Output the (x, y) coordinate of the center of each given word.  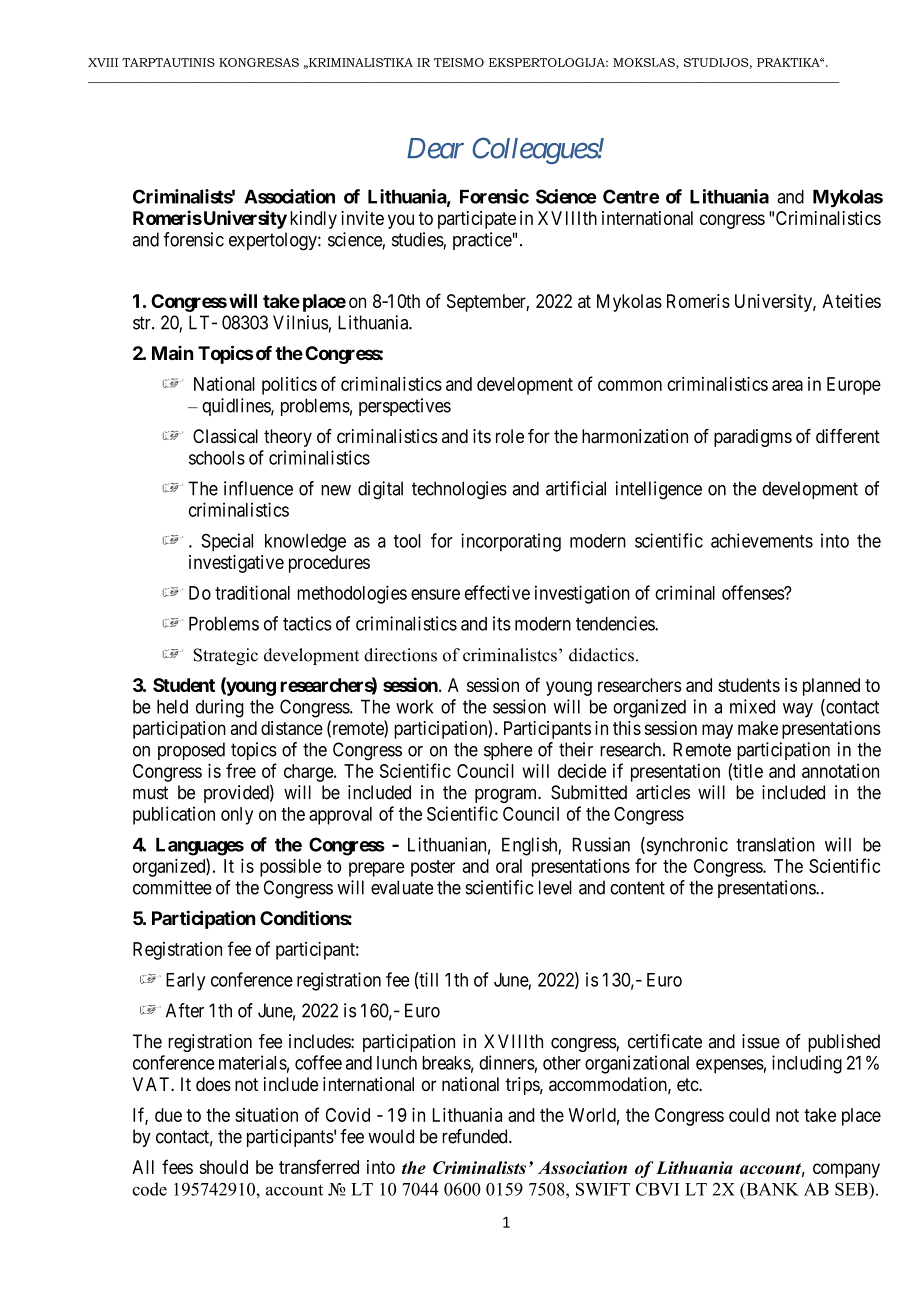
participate (477, 220)
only (237, 816)
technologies (459, 490)
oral (509, 866)
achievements (762, 540)
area (787, 385)
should (224, 1167)
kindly (313, 220)
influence (258, 488)
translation (775, 844)
